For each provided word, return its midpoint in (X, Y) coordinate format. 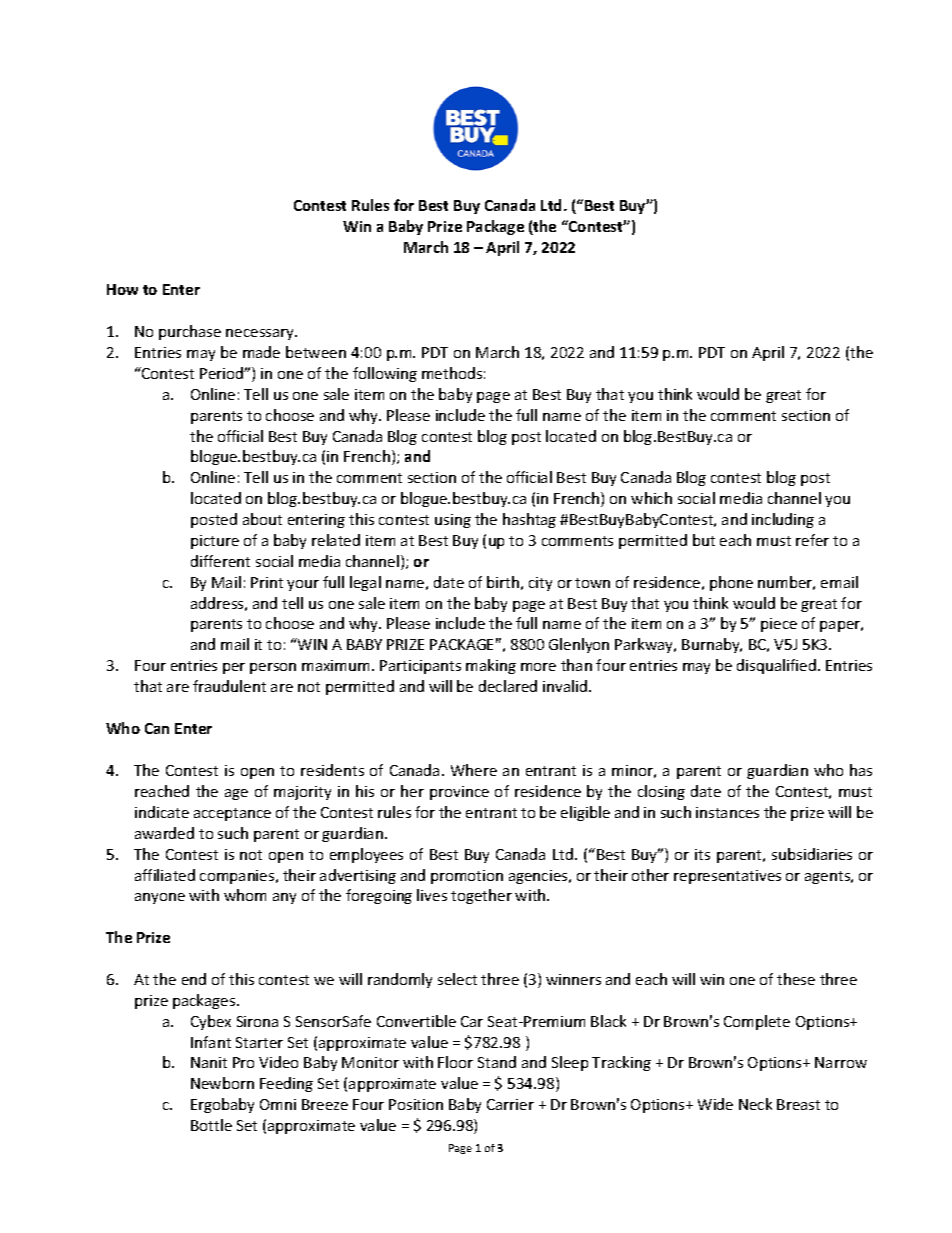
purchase (190, 332)
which (651, 498)
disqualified (776, 666)
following (385, 374)
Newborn (222, 1083)
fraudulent (229, 686)
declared (508, 686)
